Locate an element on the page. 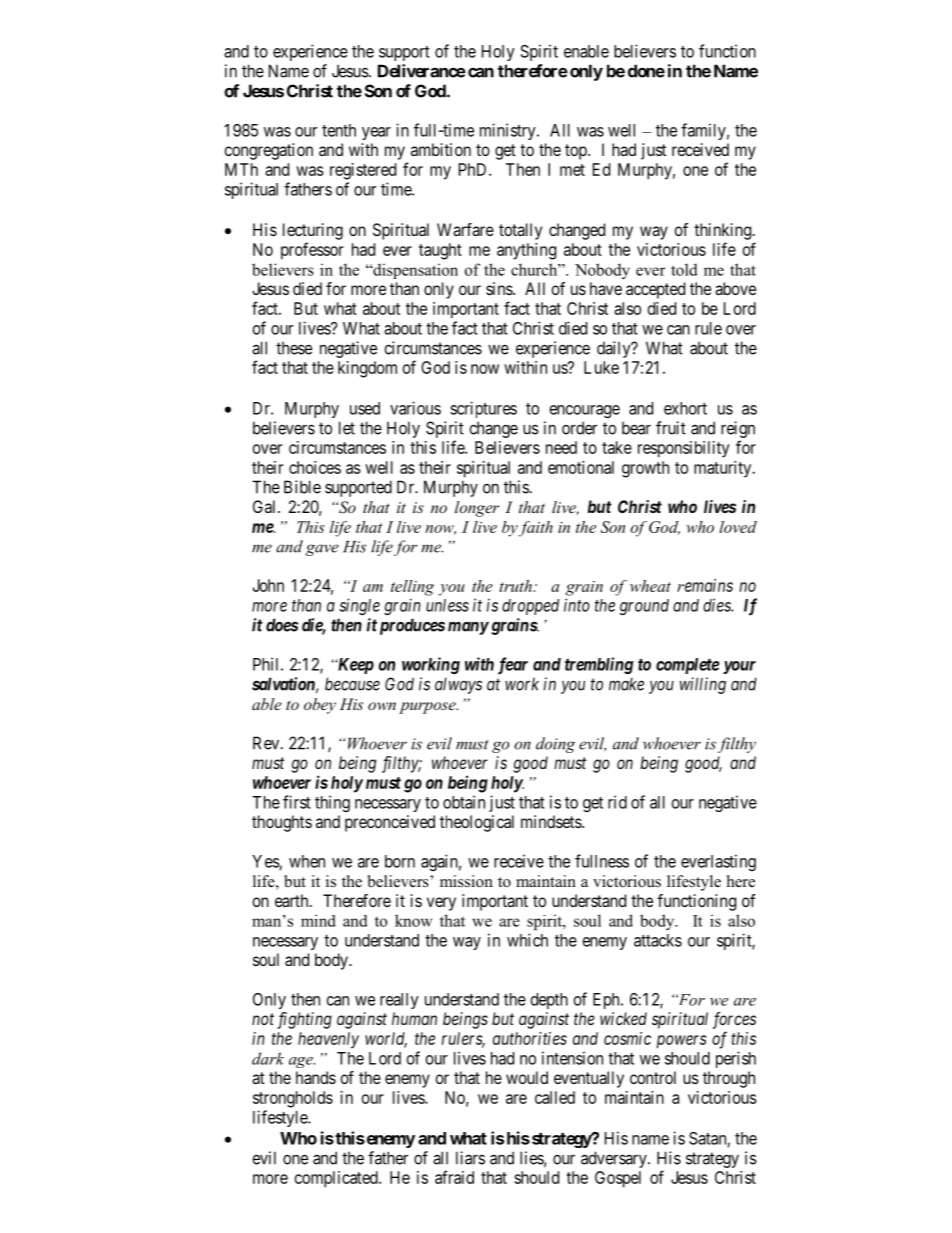 Image resolution: width=952 pixels, height=1233 pixels. thinking is located at coordinates (724, 231).
